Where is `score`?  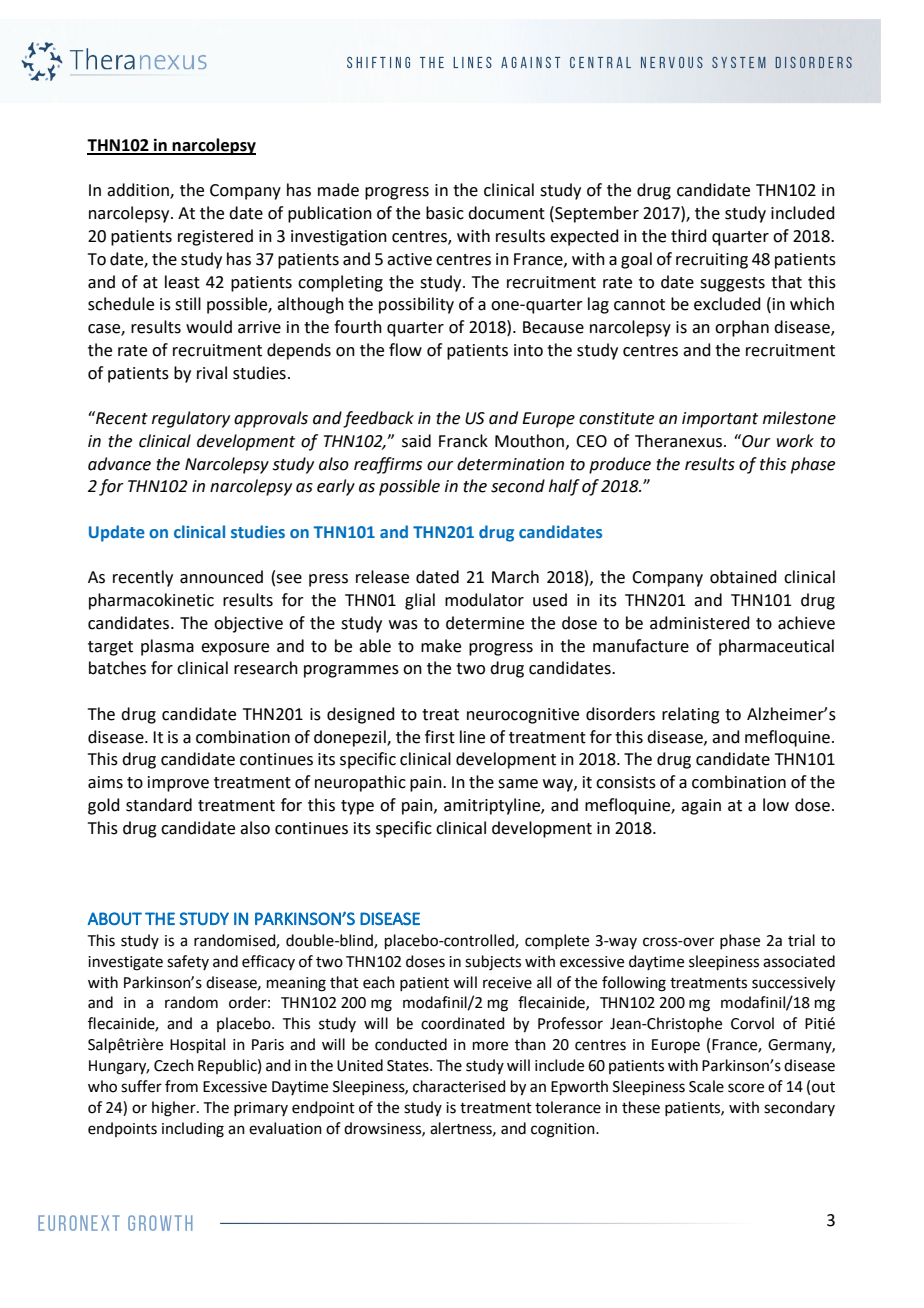
score is located at coordinates (746, 1088).
